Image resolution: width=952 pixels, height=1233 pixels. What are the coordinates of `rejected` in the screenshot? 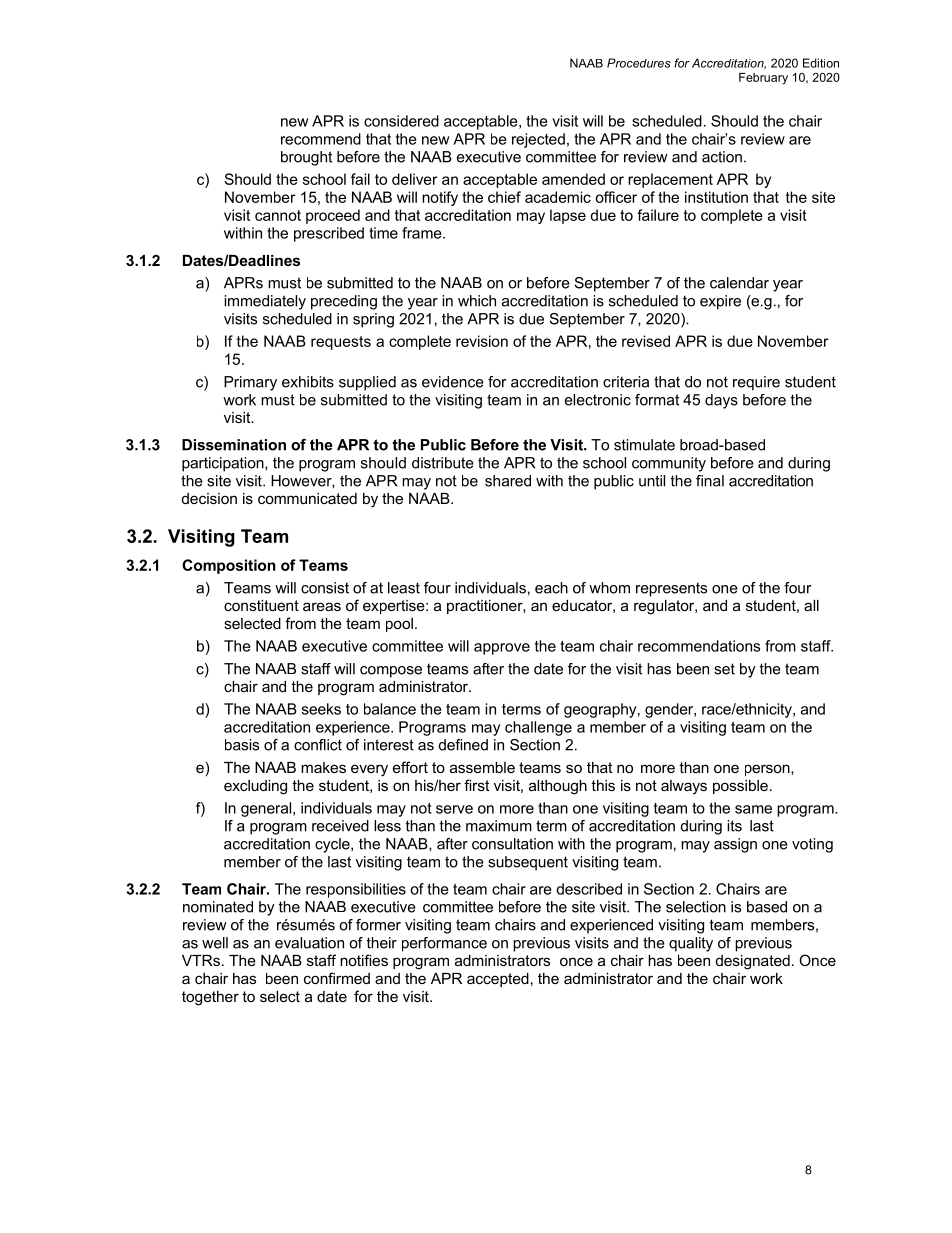 It's located at (538, 140).
